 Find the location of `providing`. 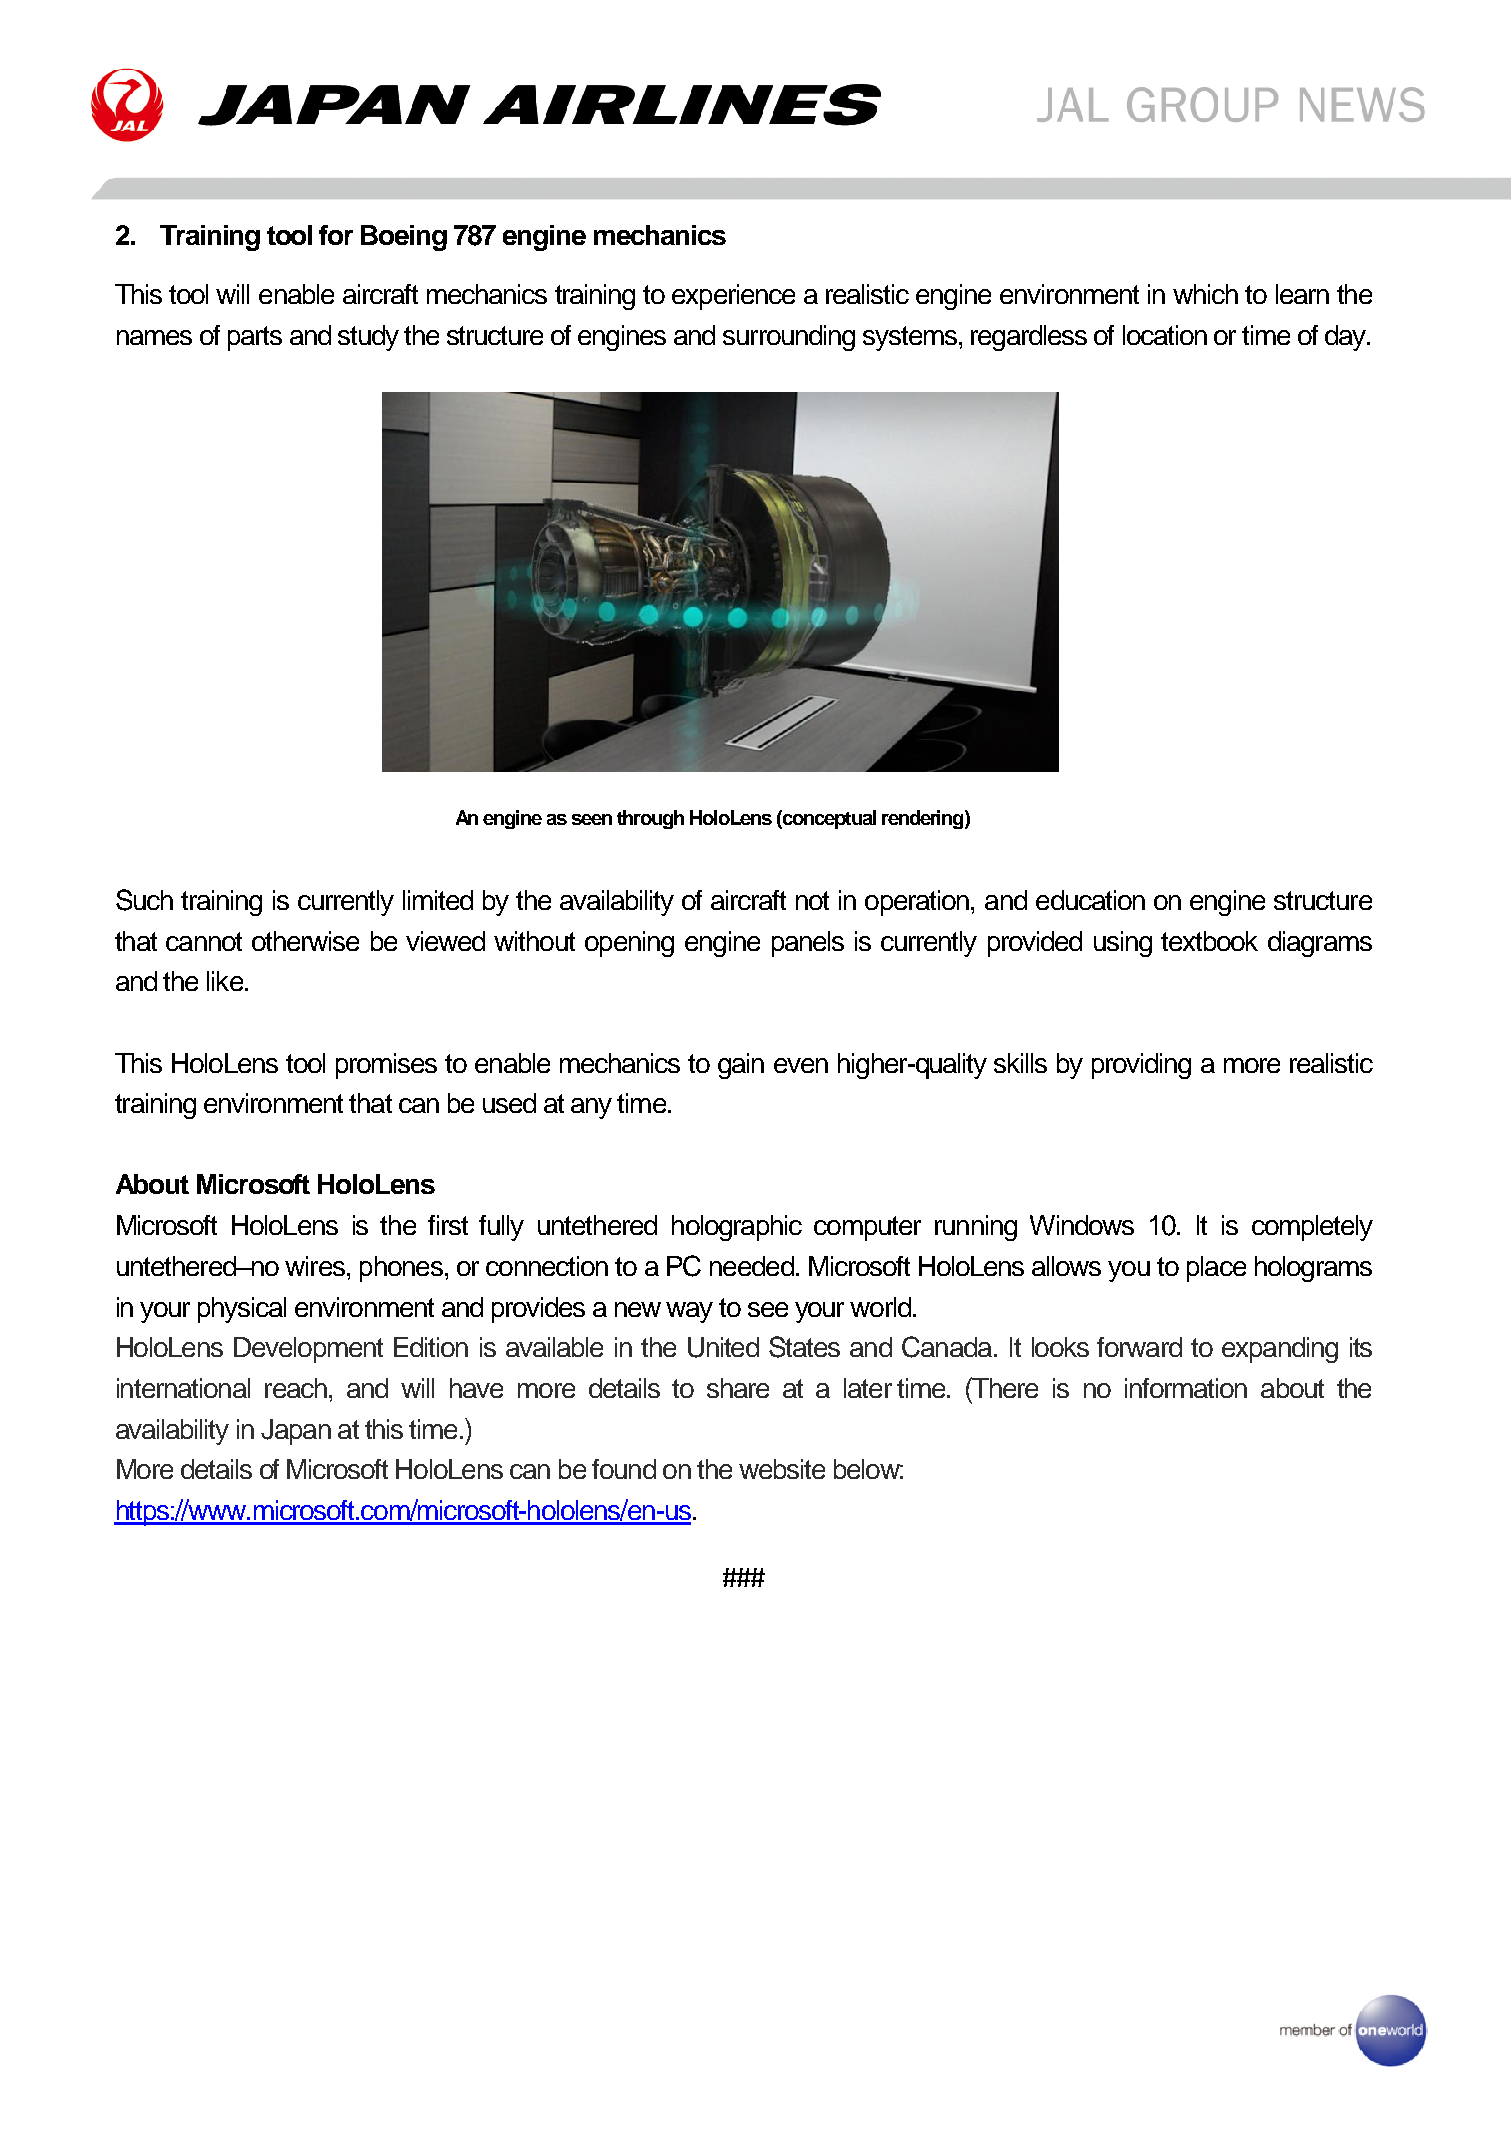

providing is located at coordinates (1141, 1066).
